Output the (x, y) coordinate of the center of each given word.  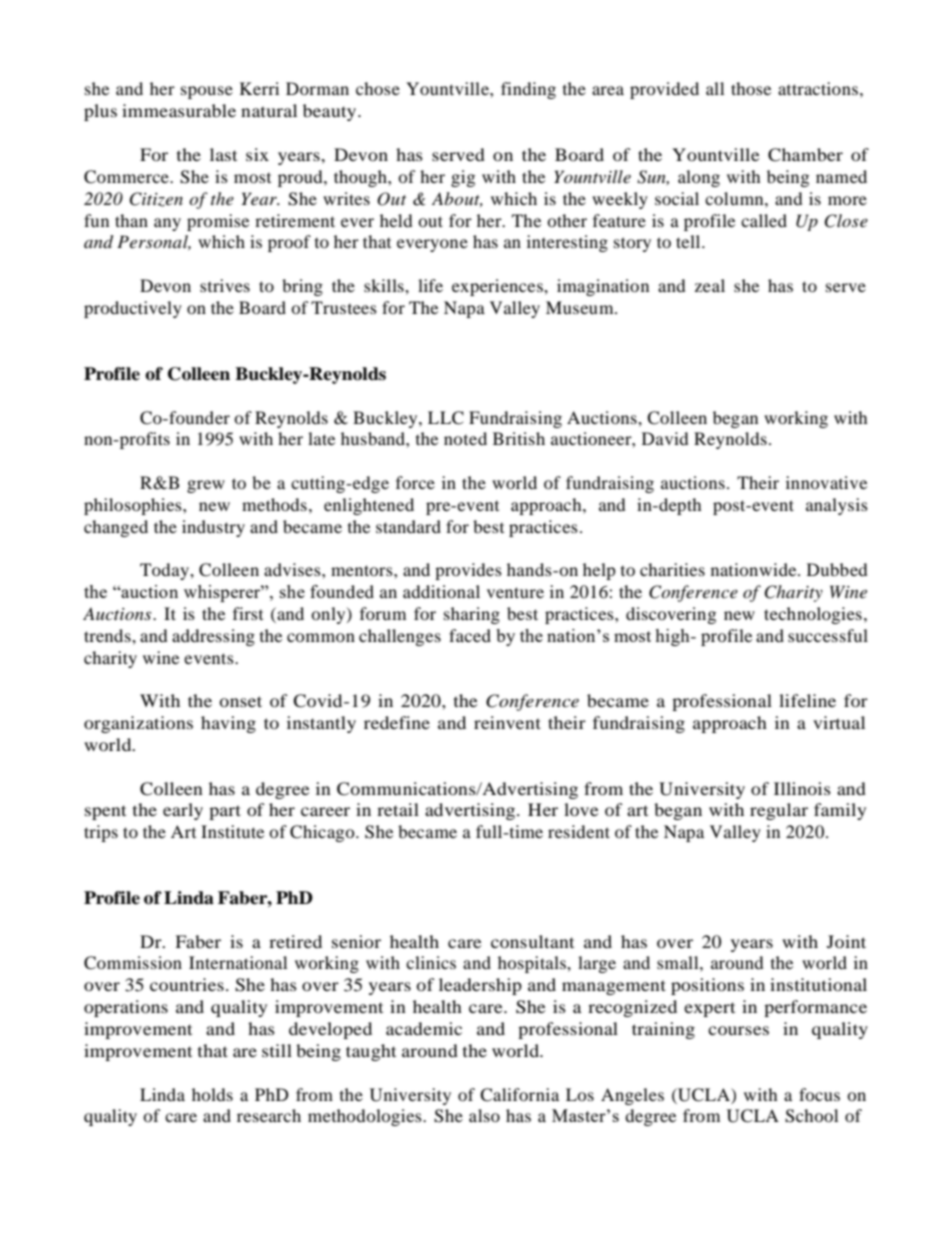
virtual (839, 722)
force (415, 482)
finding (528, 90)
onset (241, 701)
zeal (710, 285)
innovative (826, 482)
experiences (498, 287)
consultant (532, 941)
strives (225, 285)
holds (212, 1094)
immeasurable (179, 110)
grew (206, 486)
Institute (232, 831)
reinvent (507, 722)
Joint (846, 941)
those (751, 88)
